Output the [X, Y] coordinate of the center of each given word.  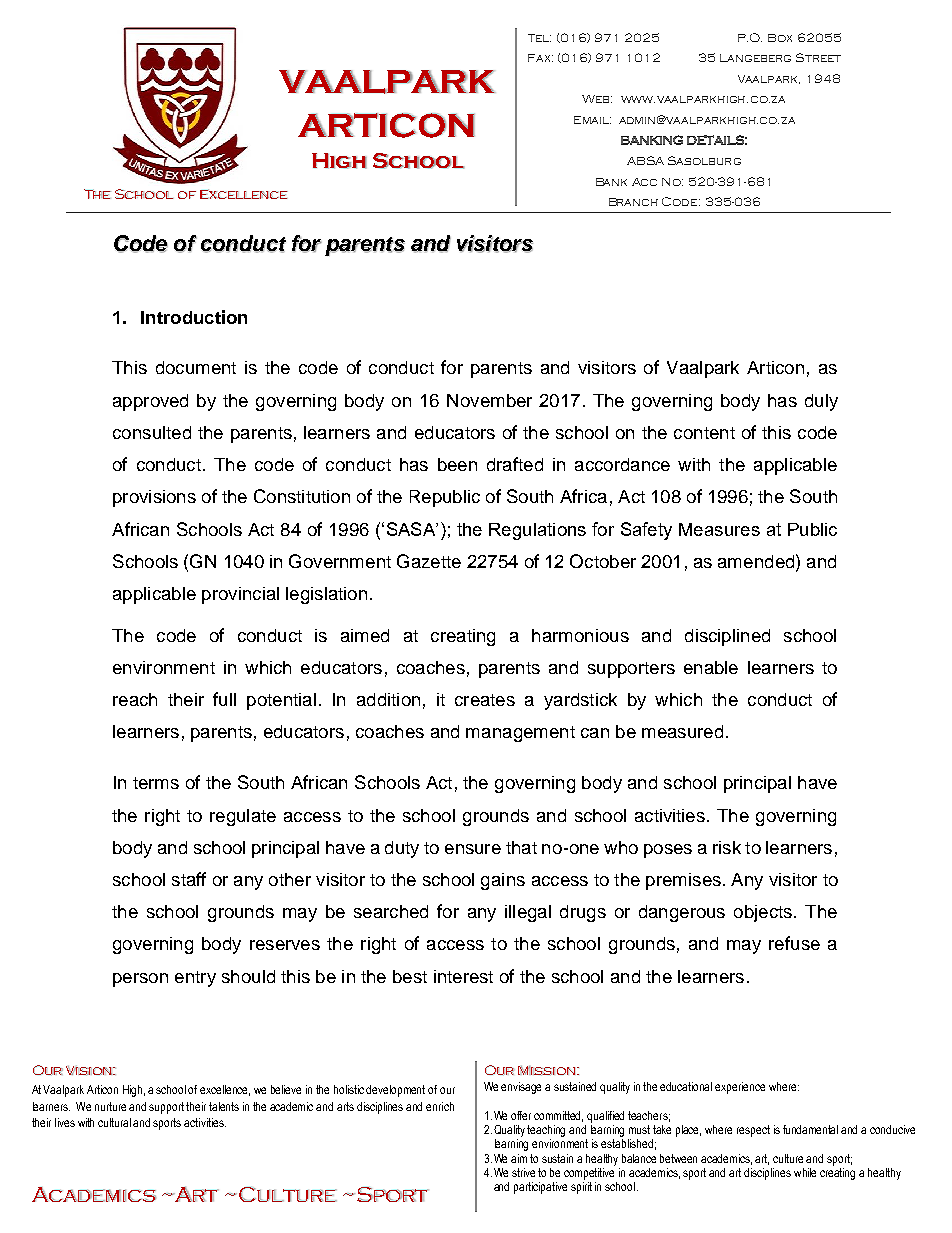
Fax [540, 58]
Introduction [194, 317]
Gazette [429, 561]
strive [523, 1172]
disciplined [727, 637]
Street [818, 57]
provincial [240, 595]
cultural [114, 1122]
